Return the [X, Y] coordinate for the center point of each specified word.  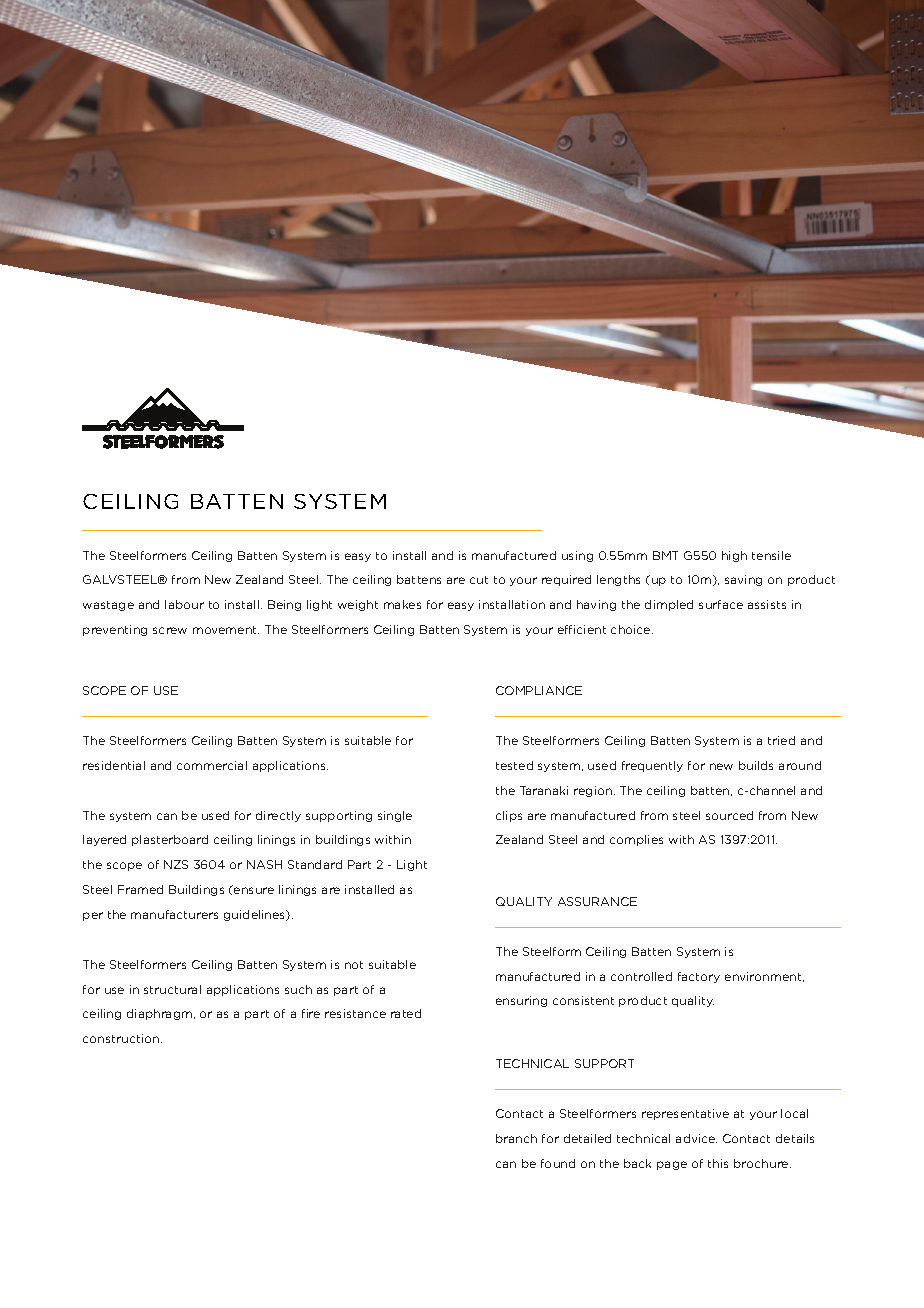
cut [479, 580]
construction [122, 1038]
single [395, 816]
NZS [176, 864]
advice [696, 1138]
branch [516, 1138]
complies [636, 840]
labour [184, 604]
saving [743, 580]
